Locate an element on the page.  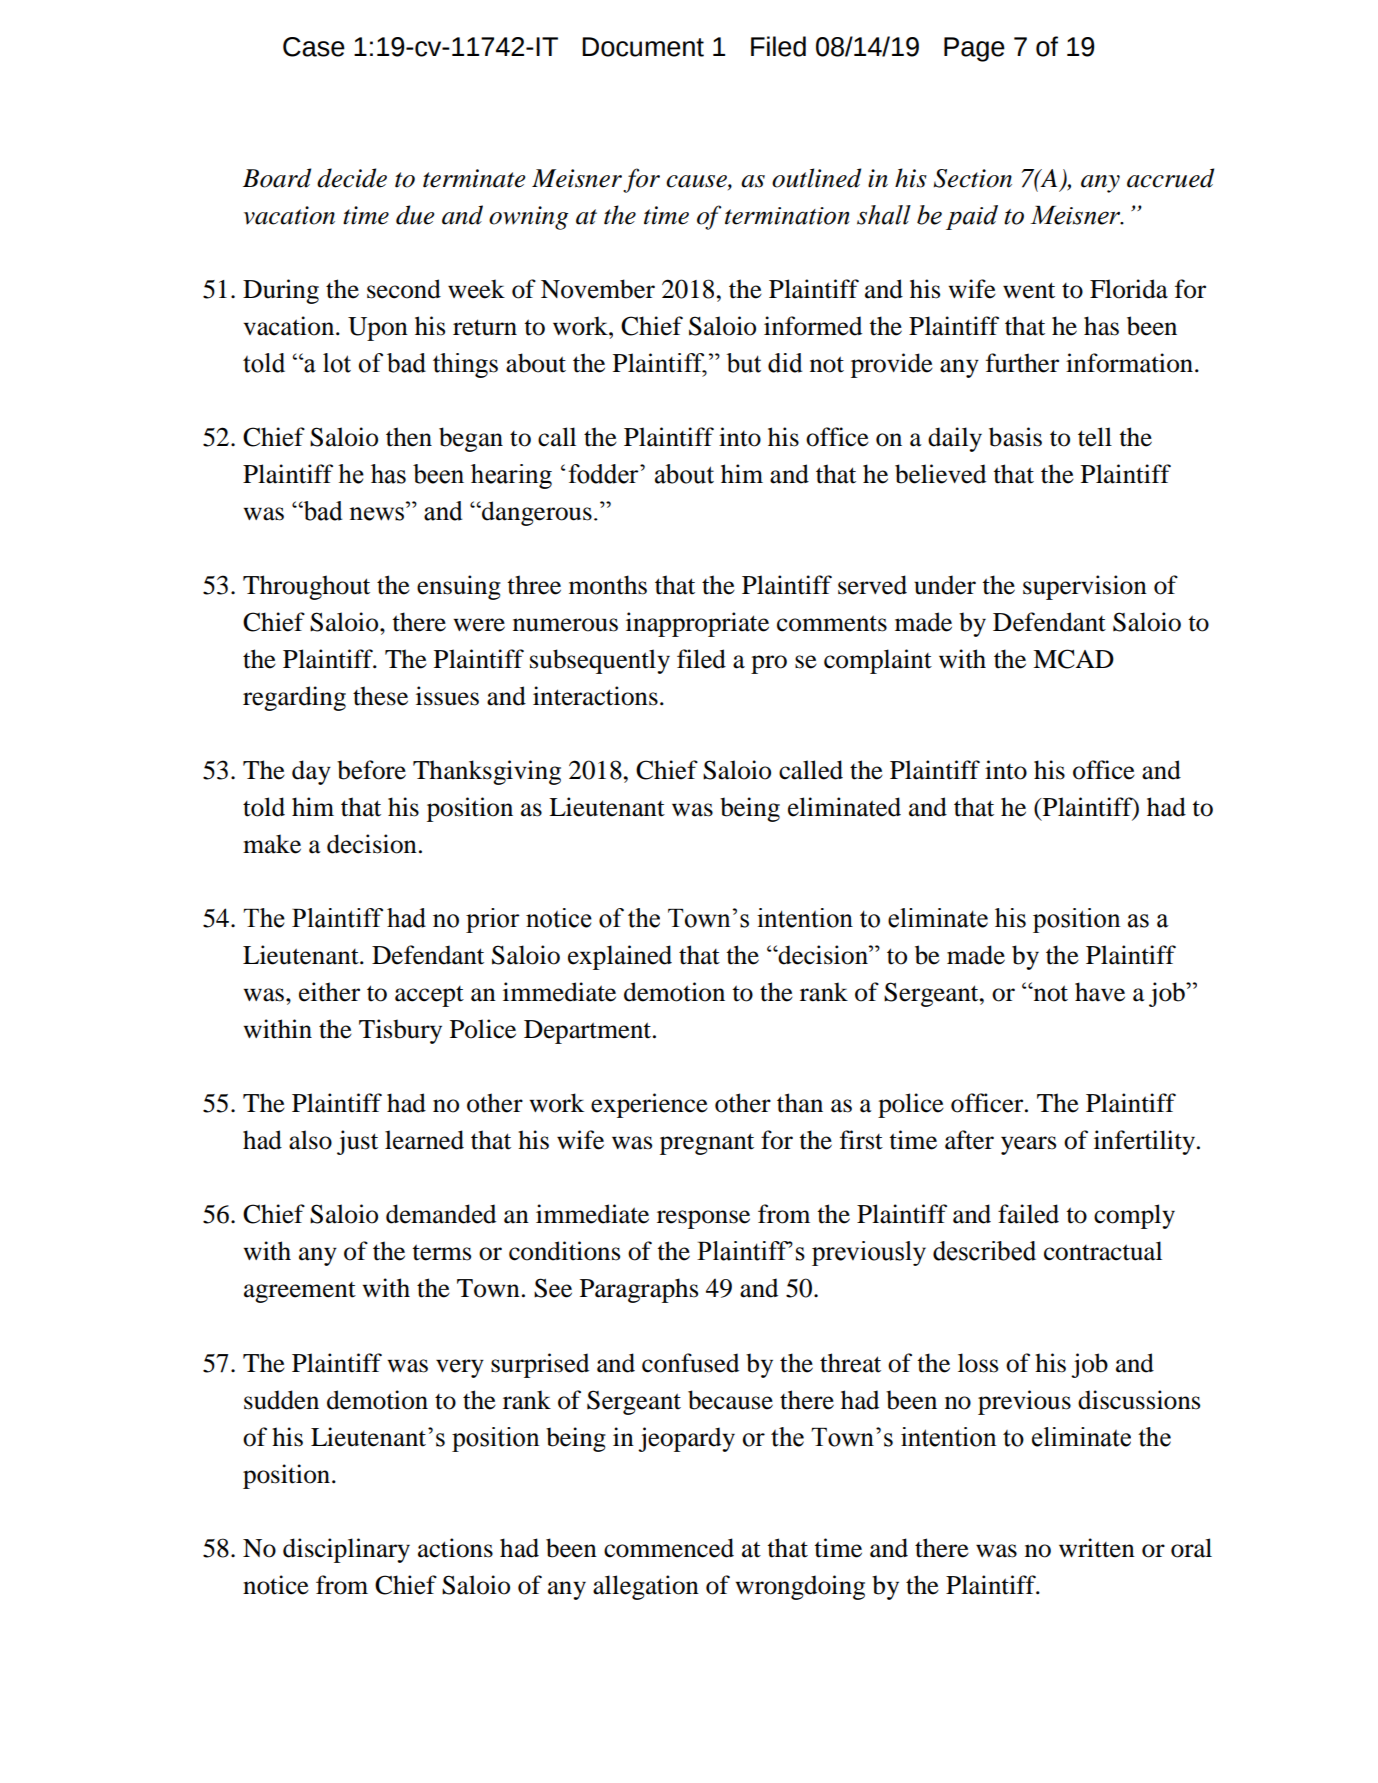
MCAD is located at coordinates (1073, 659).
